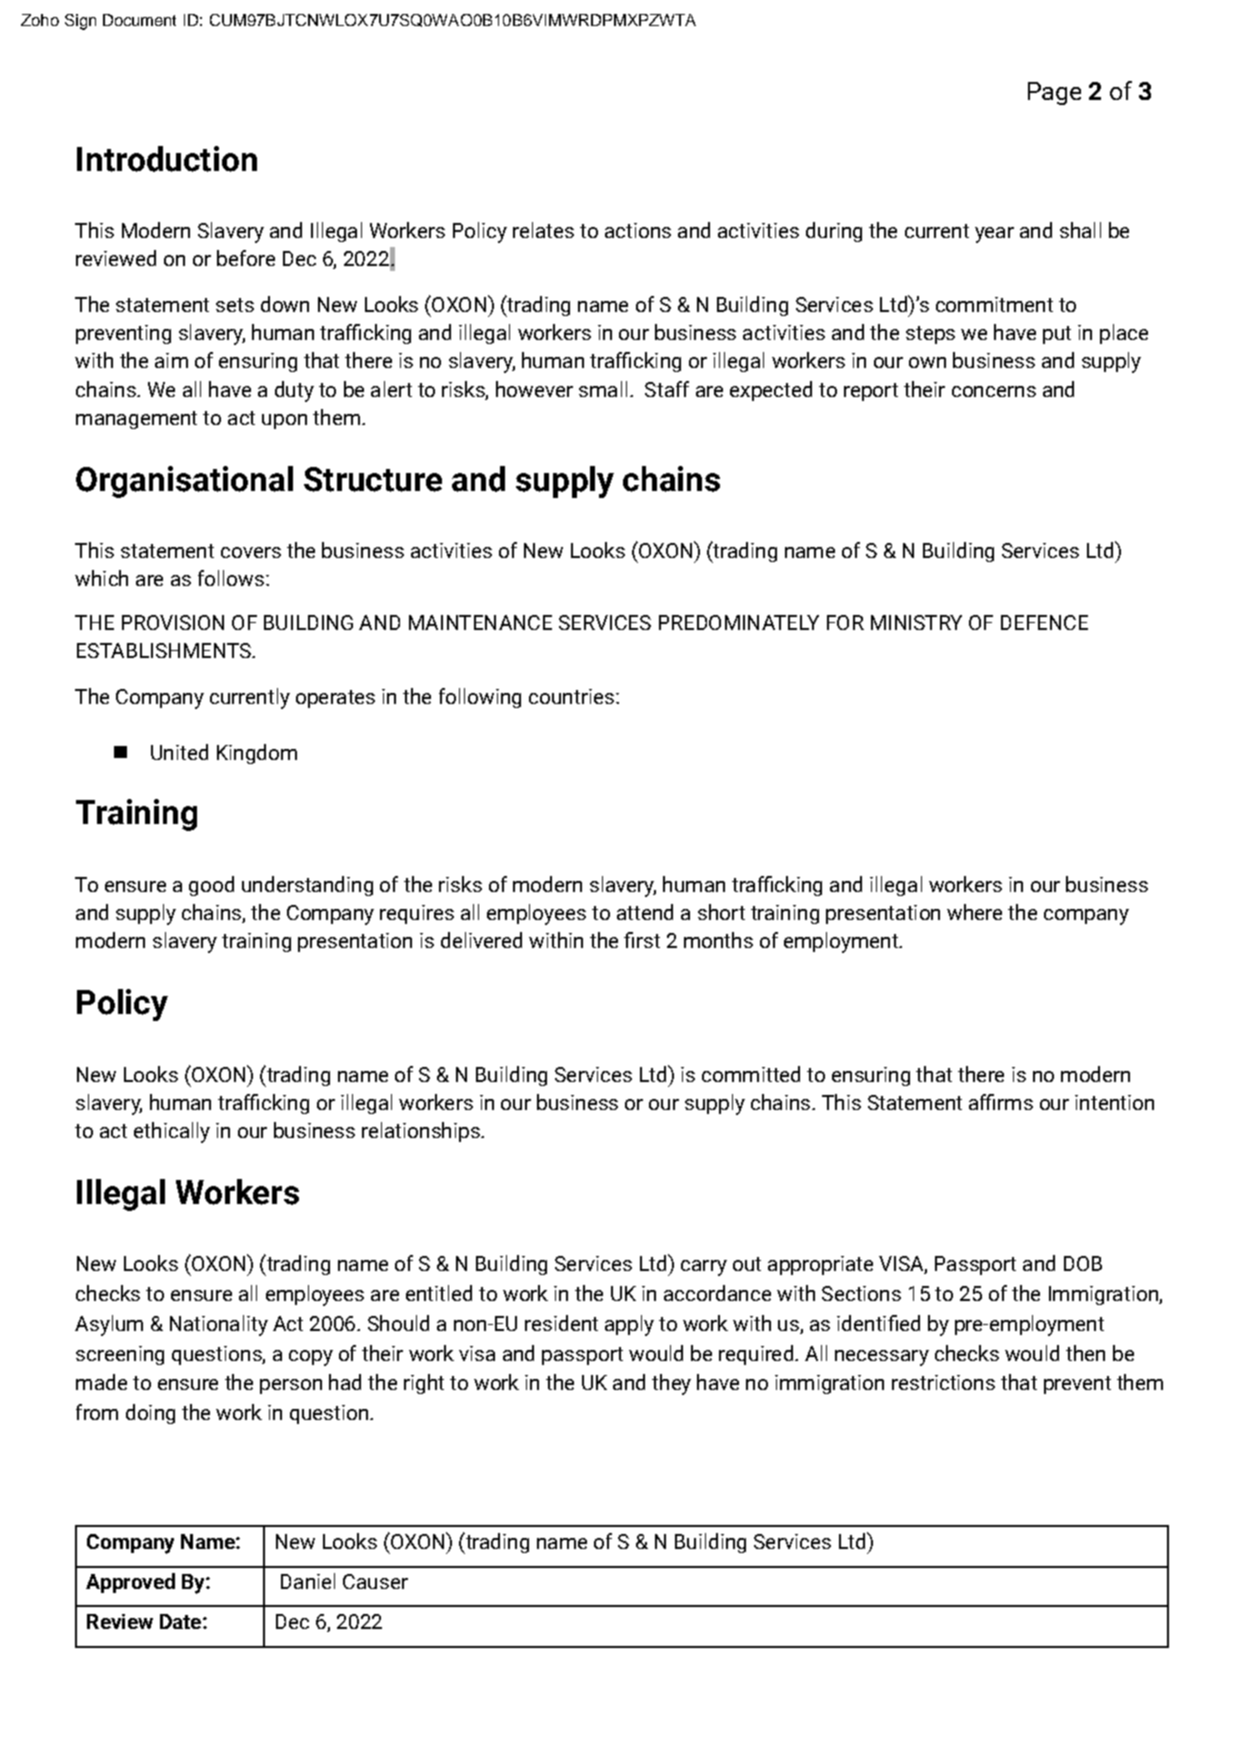  I want to click on concerns, so click(994, 391).
